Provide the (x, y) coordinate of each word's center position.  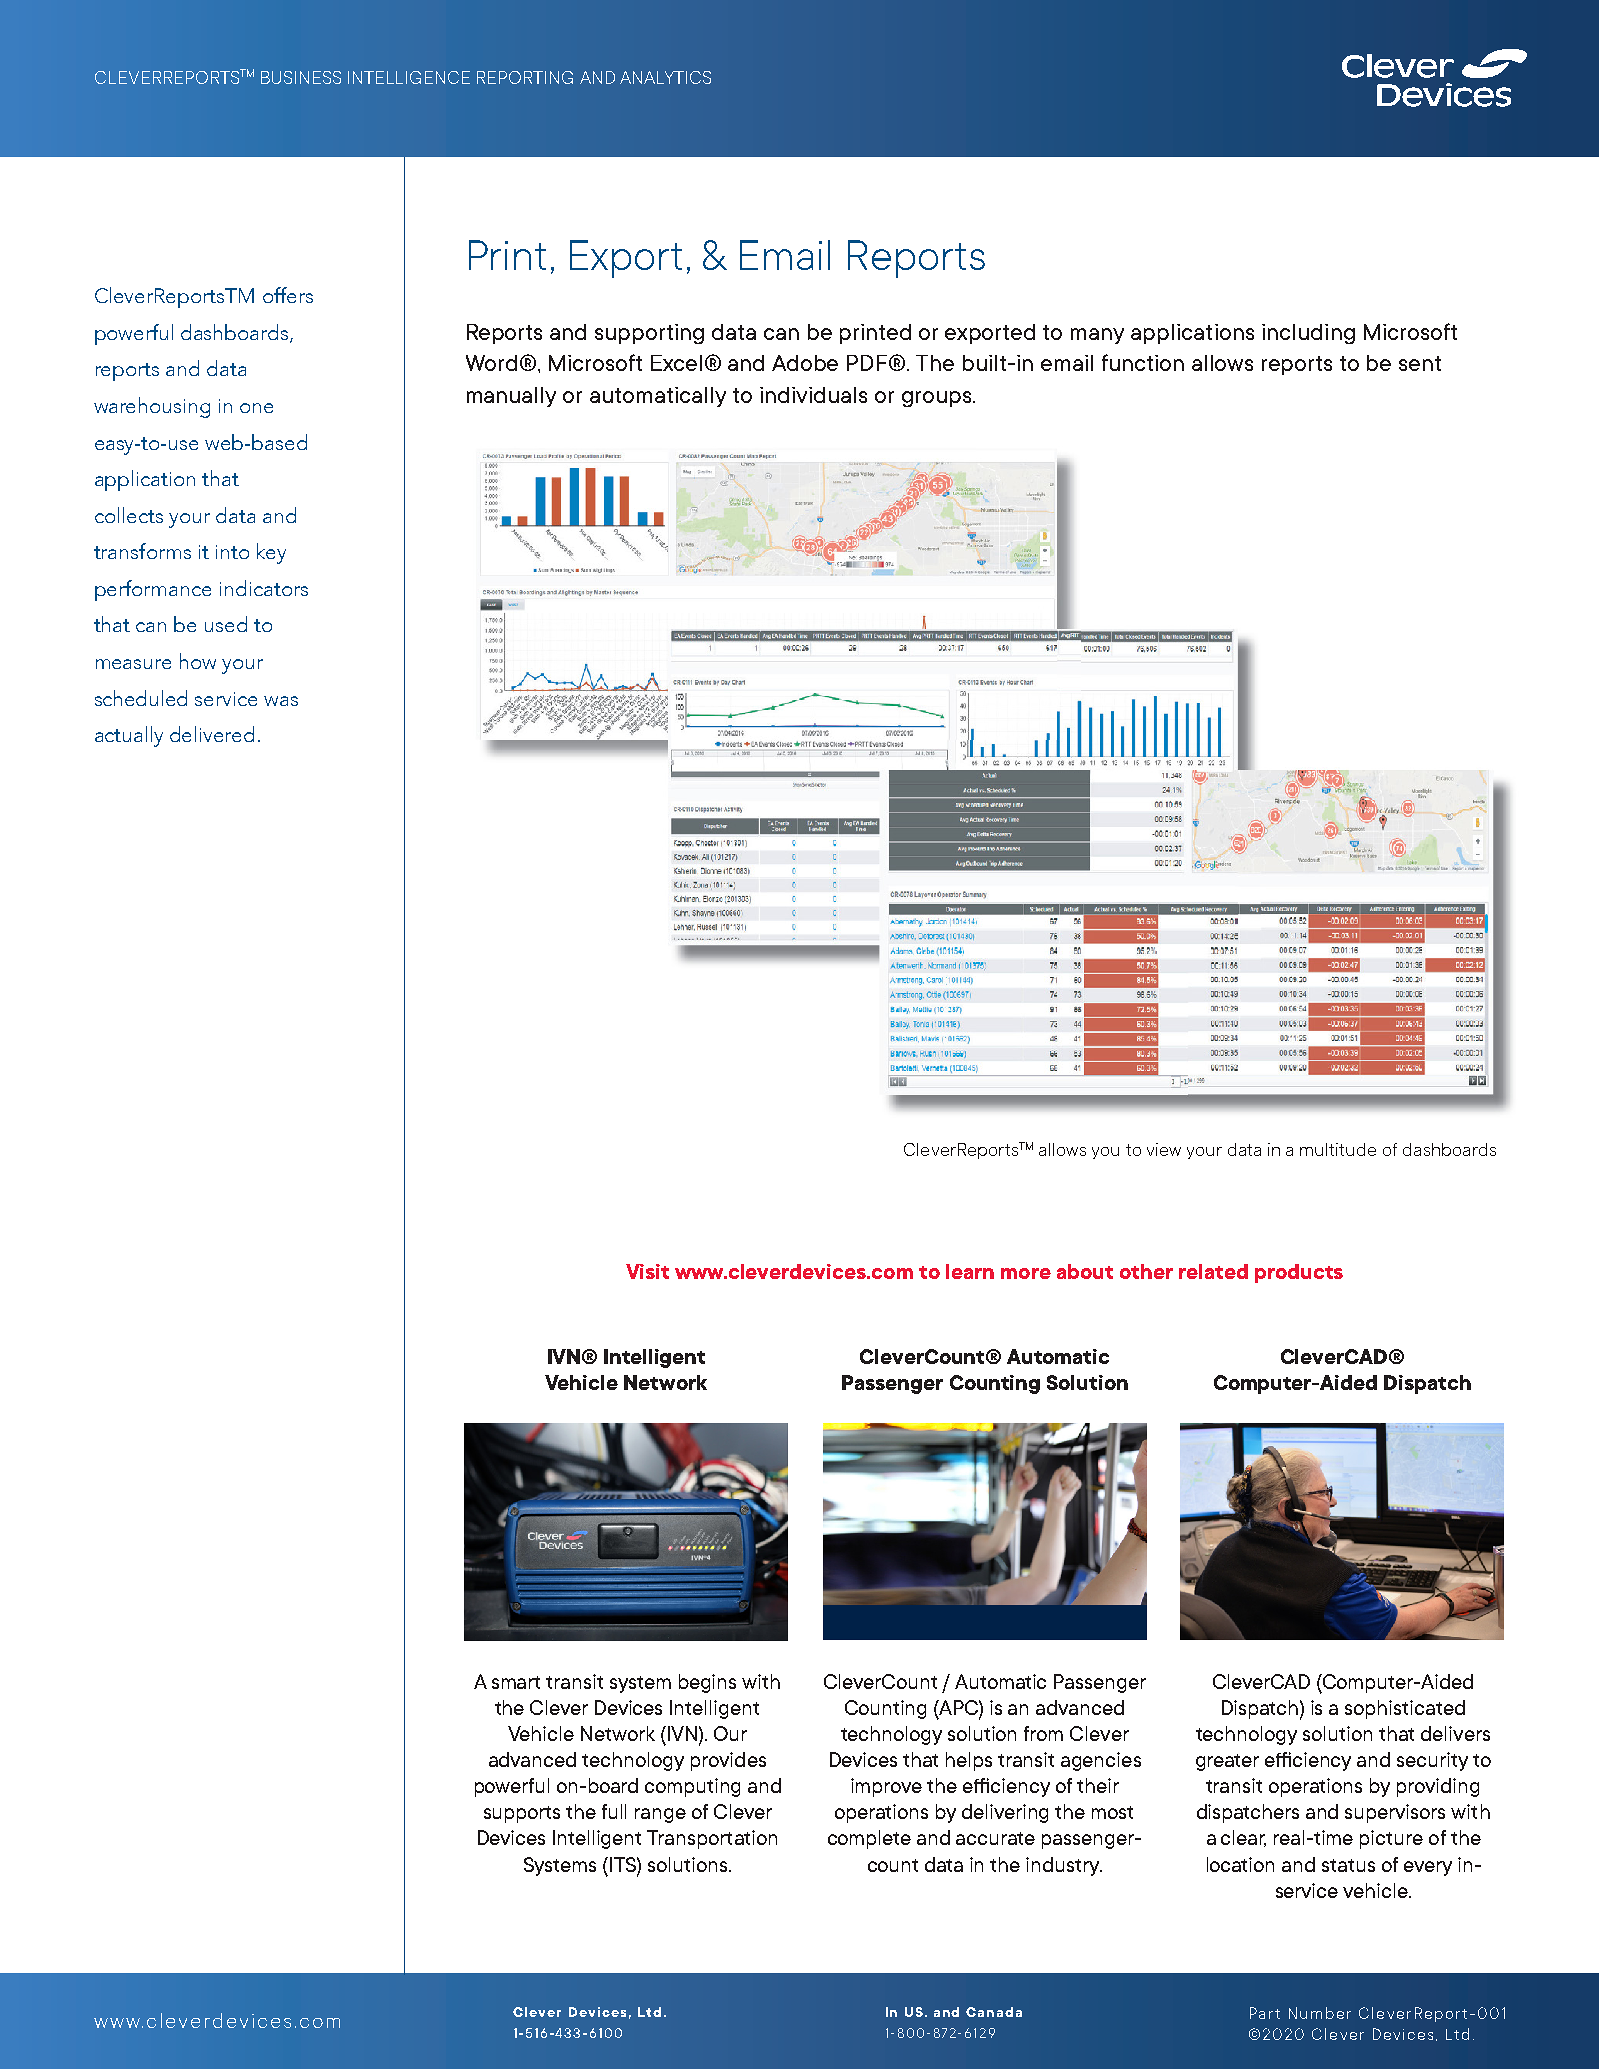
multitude (1338, 1149)
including (1308, 334)
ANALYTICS (665, 77)
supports (522, 1814)
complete (869, 1839)
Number (1320, 2013)
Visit (647, 1271)
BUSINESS (301, 77)
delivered (212, 734)
